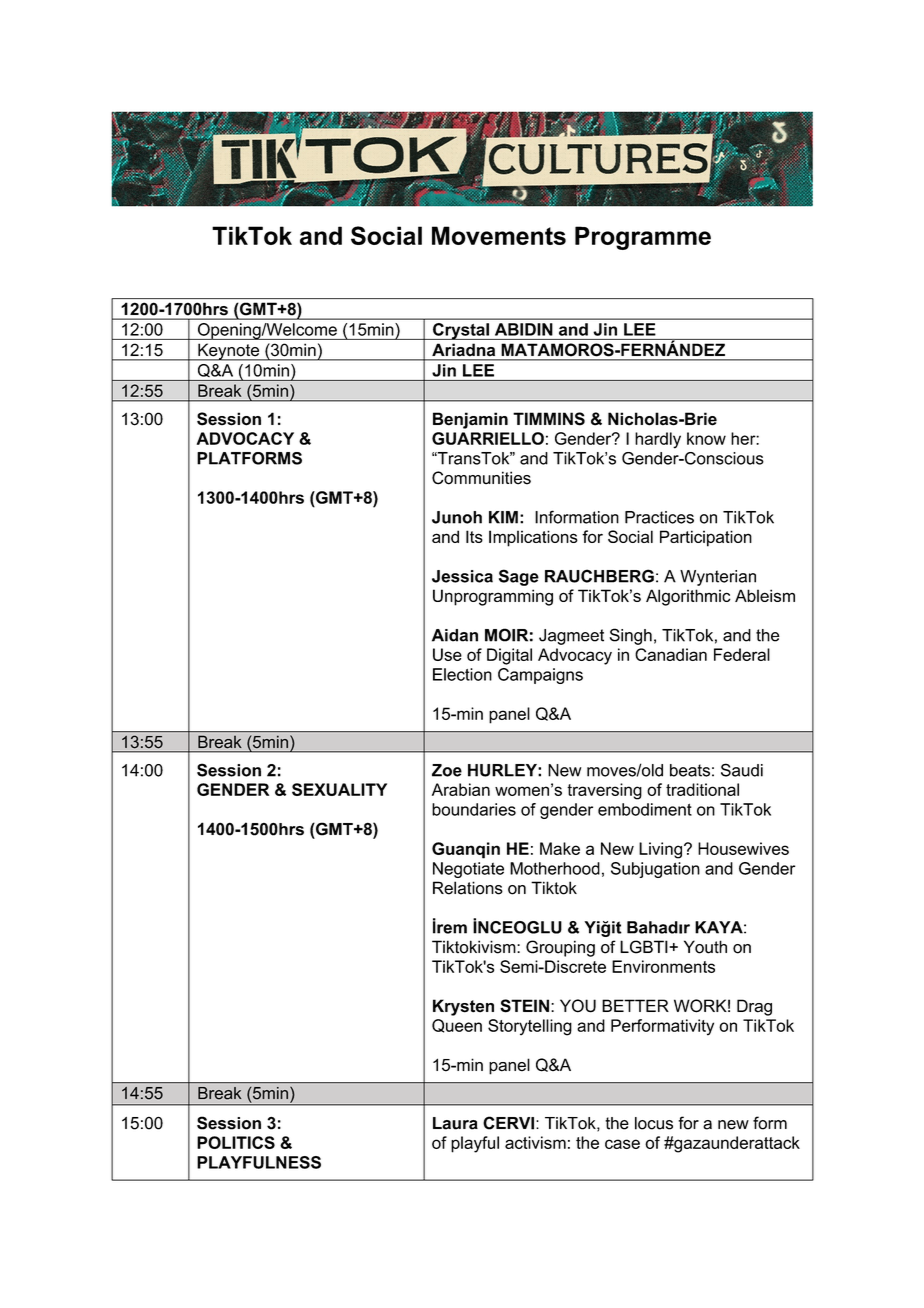 The image size is (924, 1308). I want to click on Movements, so click(499, 235).
